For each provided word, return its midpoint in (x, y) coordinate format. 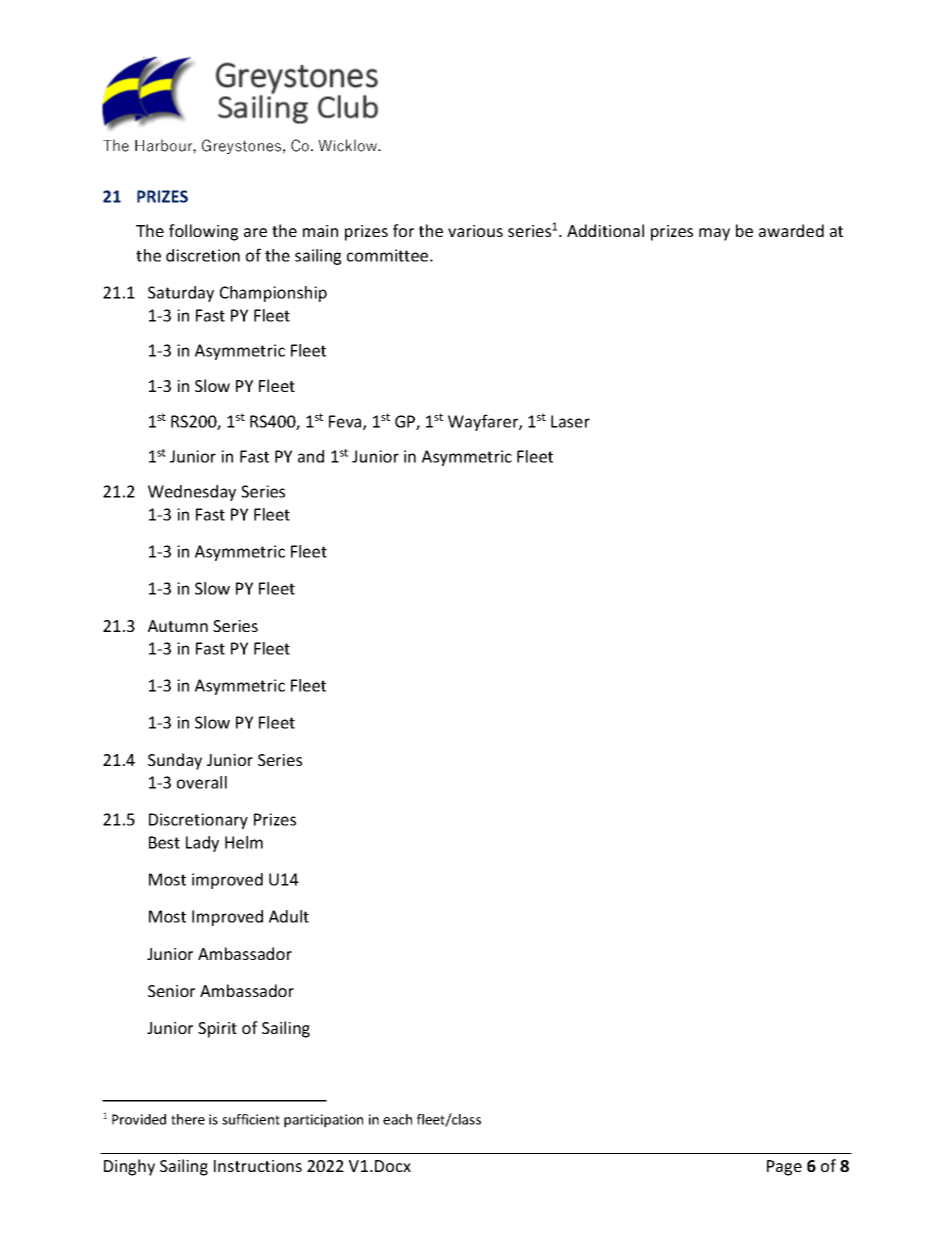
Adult (289, 916)
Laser (570, 421)
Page (784, 1168)
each (397, 1119)
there (188, 1119)
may (714, 234)
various (475, 231)
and (311, 456)
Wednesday (192, 493)
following (203, 232)
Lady (202, 844)
